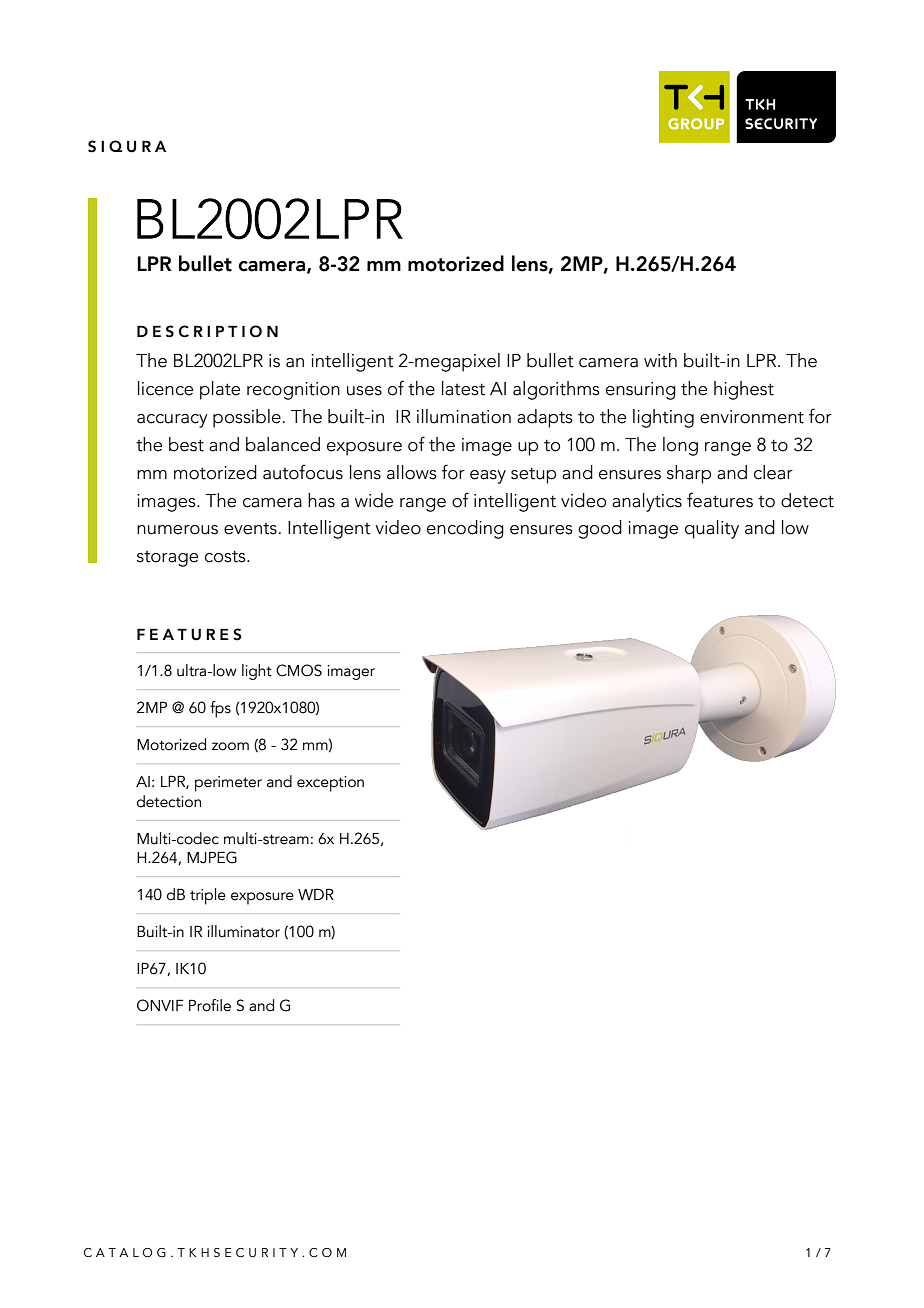 The height and width of the screenshot is (1308, 924). What do you see at coordinates (465, 529) in the screenshot?
I see `encoding` at bounding box center [465, 529].
